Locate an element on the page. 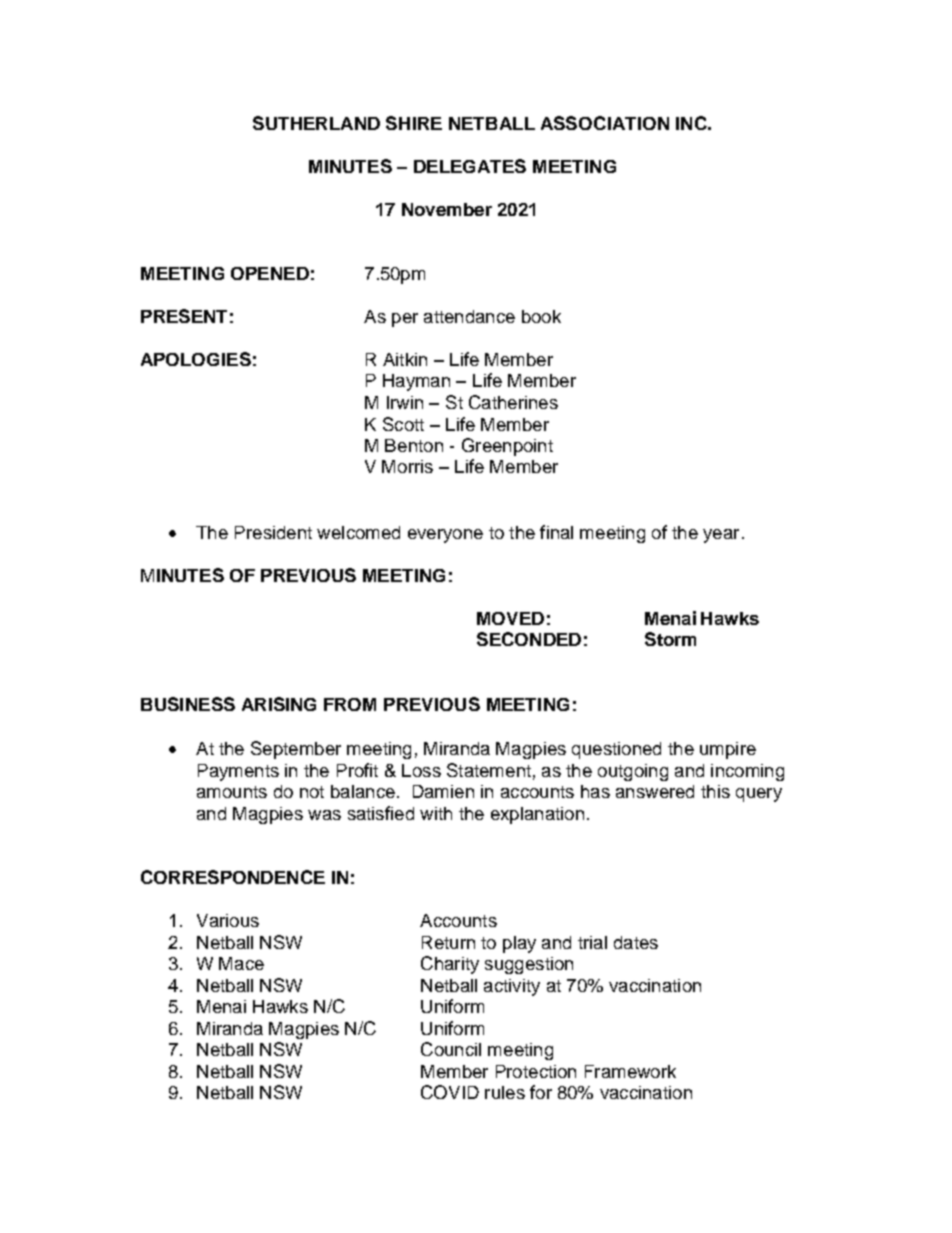 This page has height=1233, width=952. SUTHERLAND is located at coordinates (316, 123).
